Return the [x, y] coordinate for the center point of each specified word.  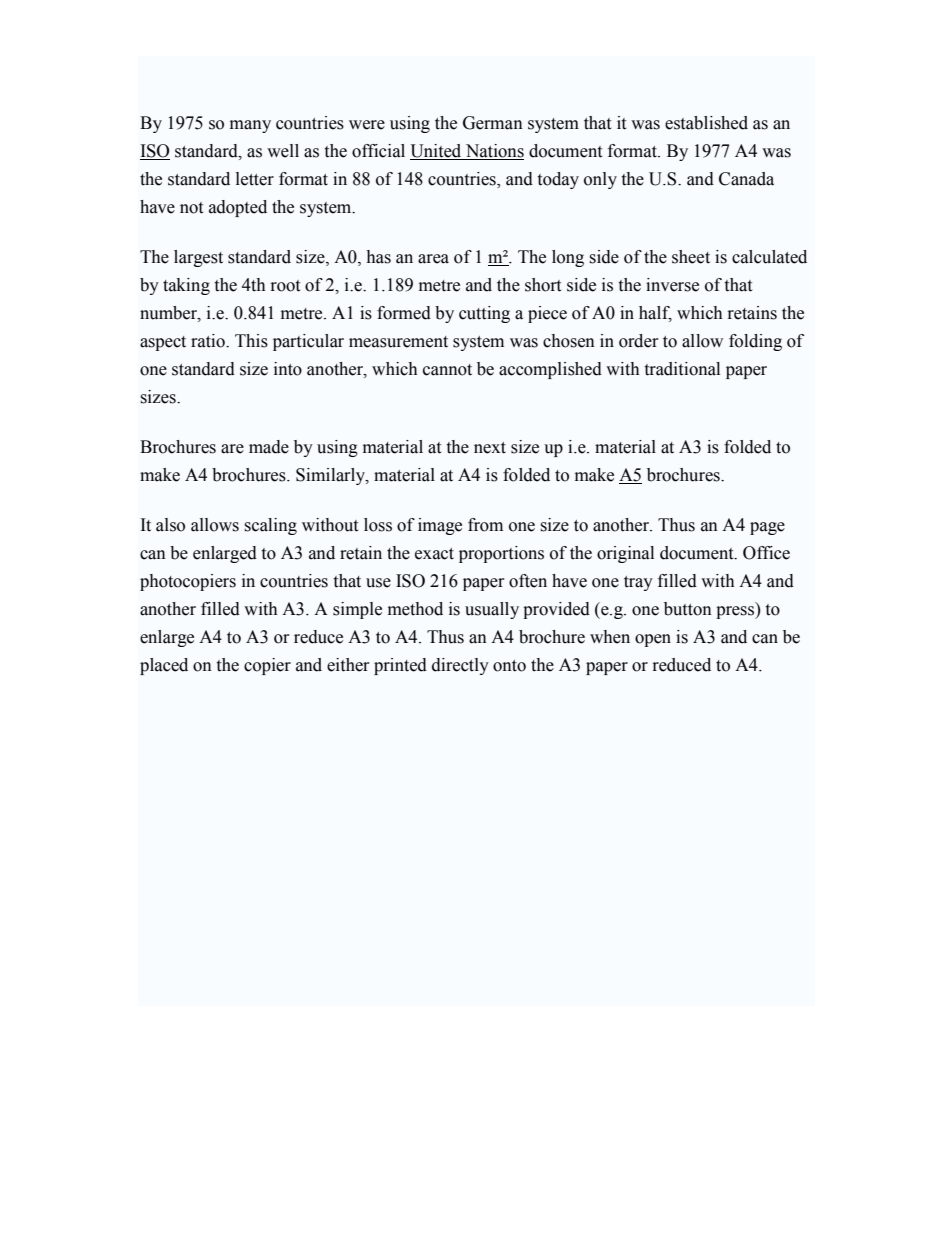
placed [164, 666]
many [250, 126]
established [706, 123]
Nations [493, 152]
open [653, 640]
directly [460, 666]
